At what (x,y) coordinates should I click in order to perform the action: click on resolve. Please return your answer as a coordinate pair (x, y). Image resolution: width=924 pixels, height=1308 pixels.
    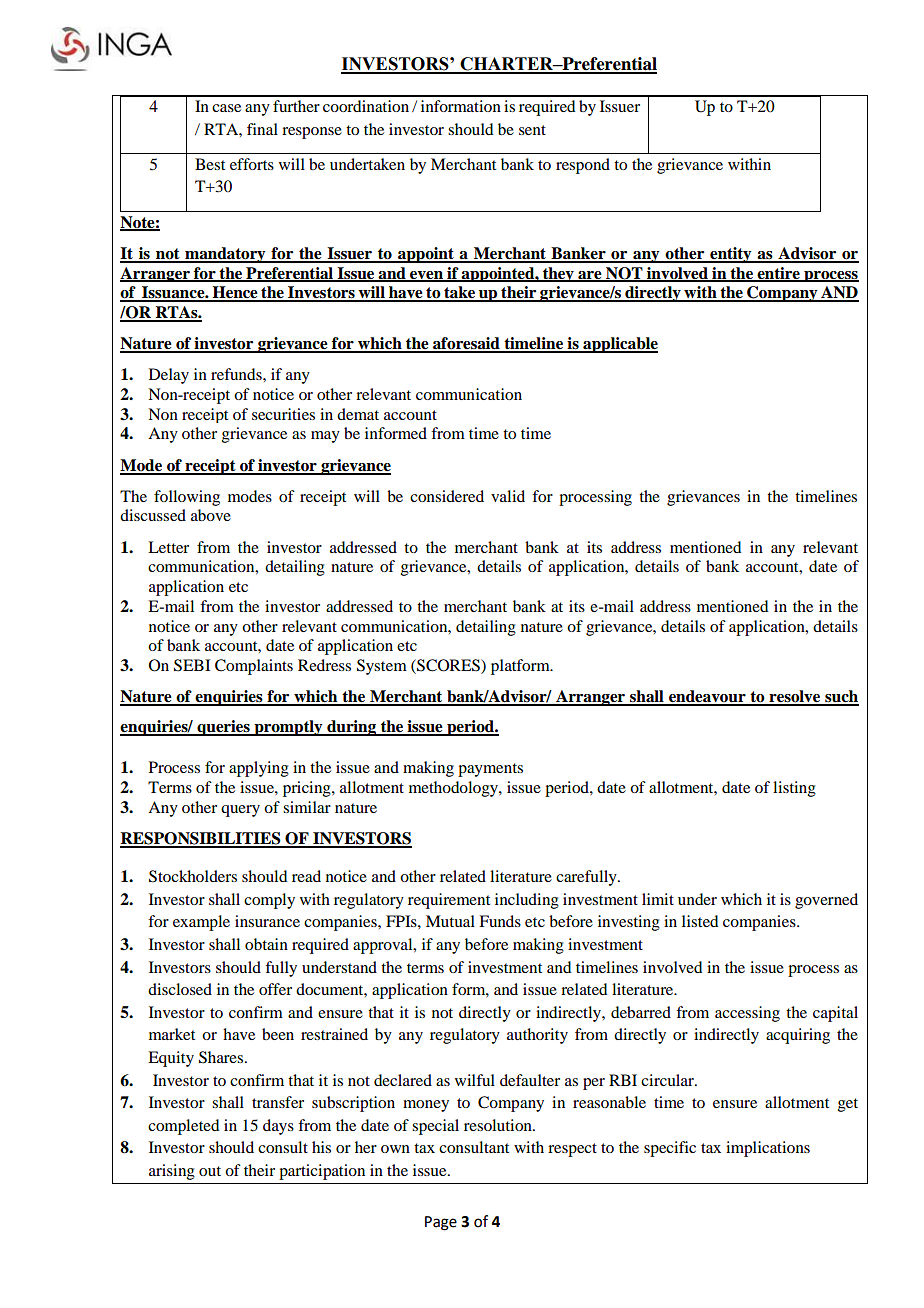
    Looking at the image, I should click on (795, 697).
